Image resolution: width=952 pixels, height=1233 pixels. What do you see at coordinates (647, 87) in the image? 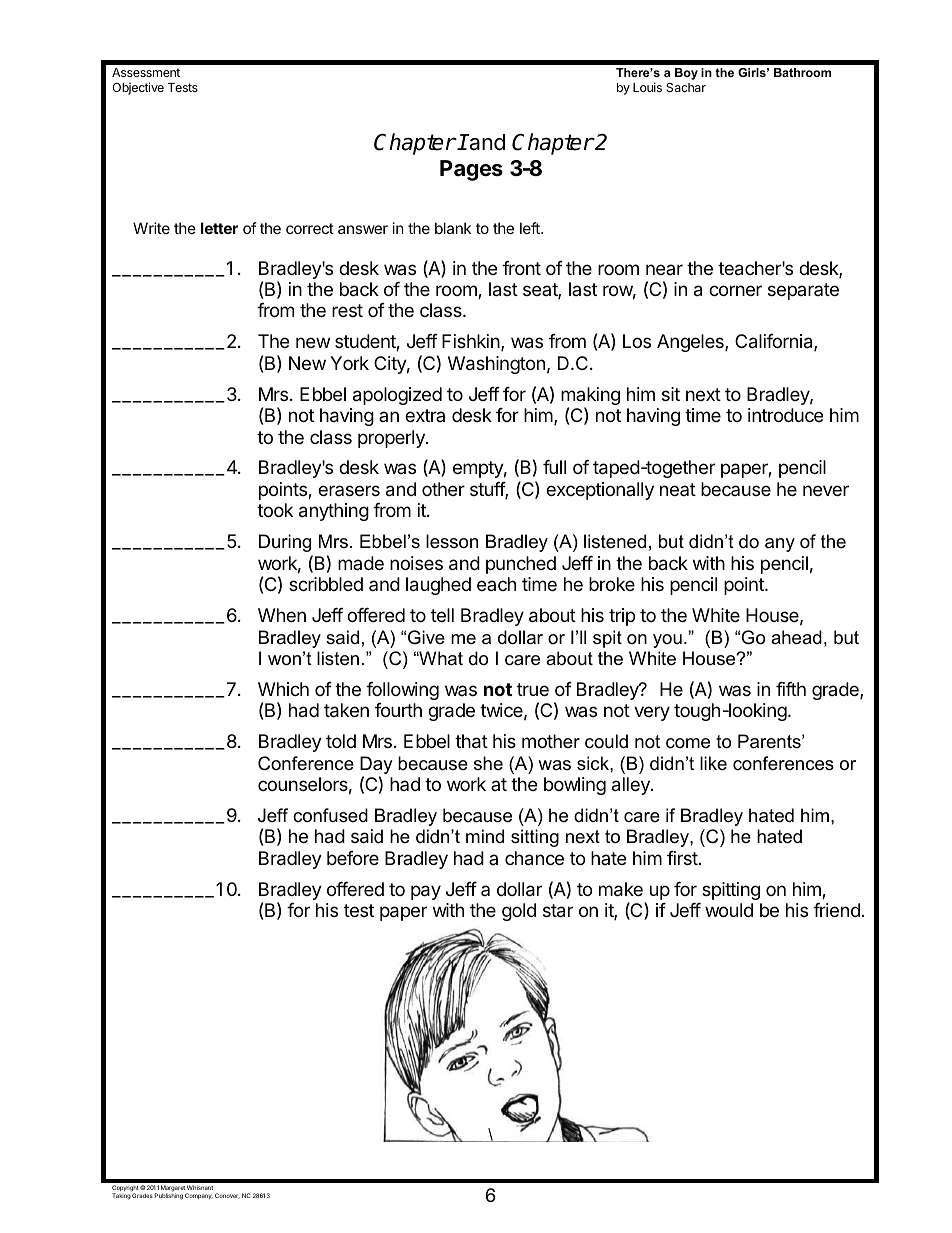
I see `Louis` at bounding box center [647, 87].
